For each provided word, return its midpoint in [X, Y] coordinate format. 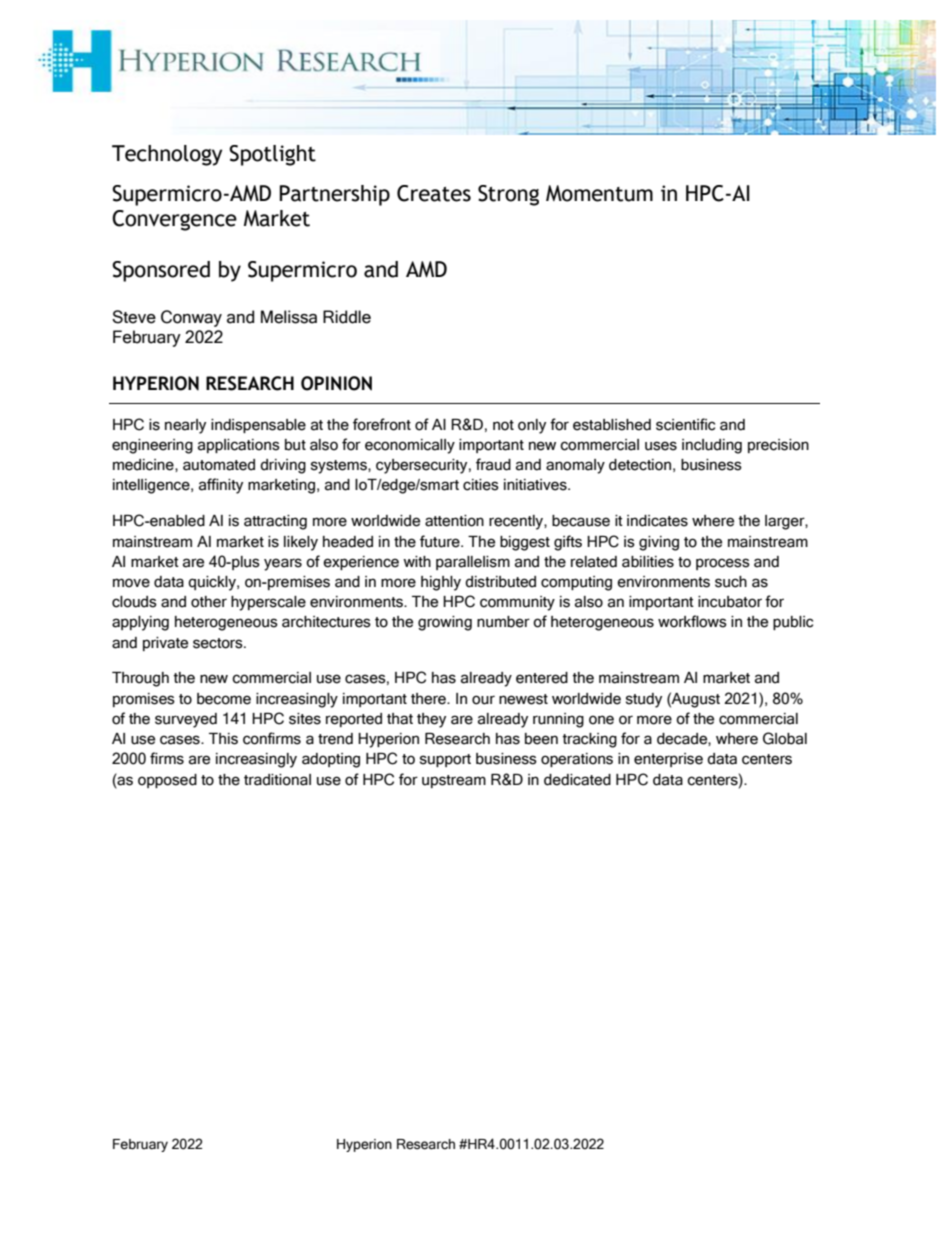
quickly [213, 583]
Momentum [599, 193]
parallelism [473, 563]
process [723, 564]
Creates [434, 193]
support [445, 760]
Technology [167, 155]
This [223, 739]
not [503, 425]
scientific [685, 424]
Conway [191, 318]
